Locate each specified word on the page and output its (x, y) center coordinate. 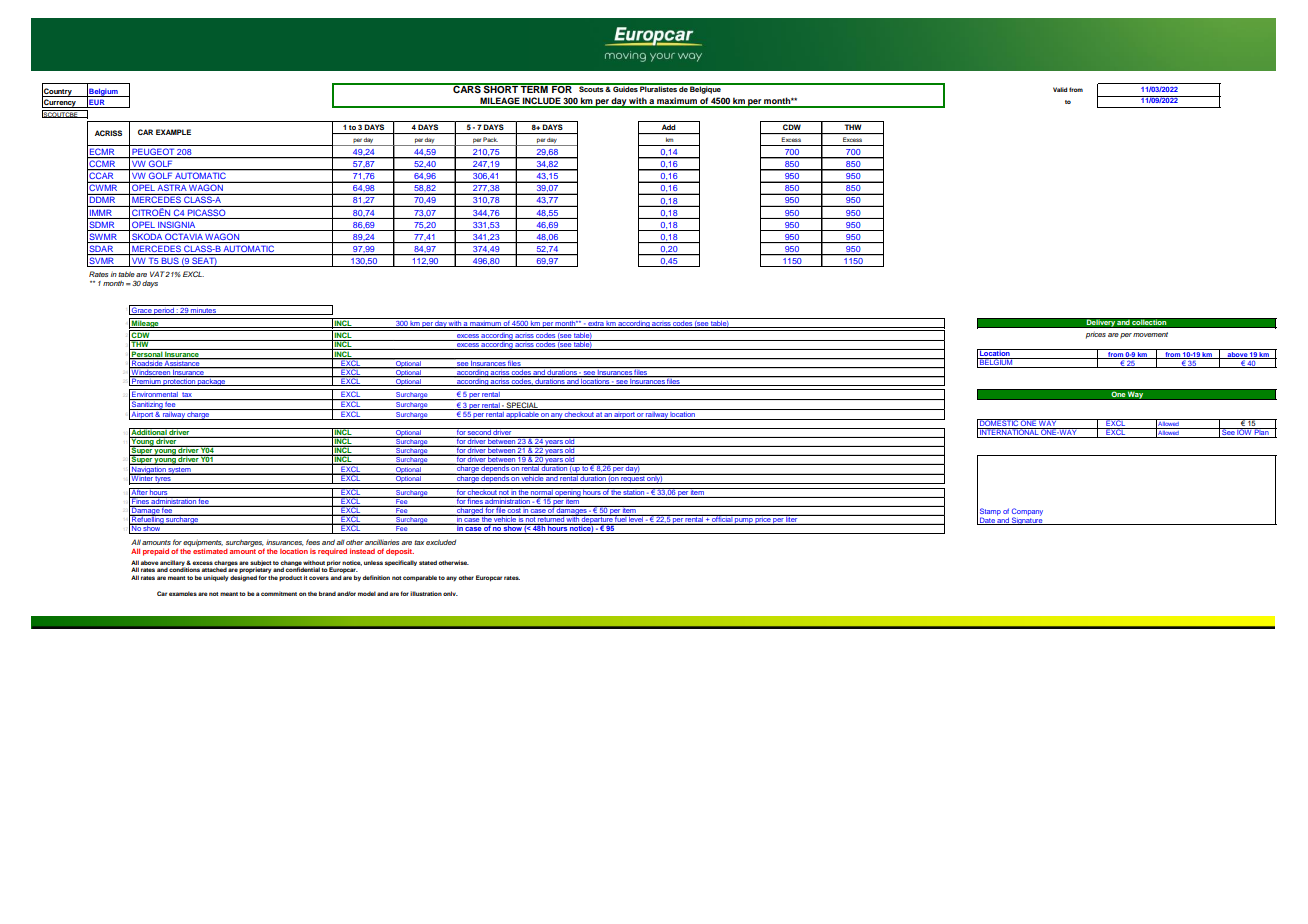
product (290, 578)
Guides (625, 88)
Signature (1027, 520)
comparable (421, 578)
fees (313, 542)
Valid (1060, 89)
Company (1027, 513)
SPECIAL (522, 406)
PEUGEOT (153, 153)
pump (744, 521)
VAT (158, 274)
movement (1150, 334)
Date (987, 521)
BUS (170, 262)
